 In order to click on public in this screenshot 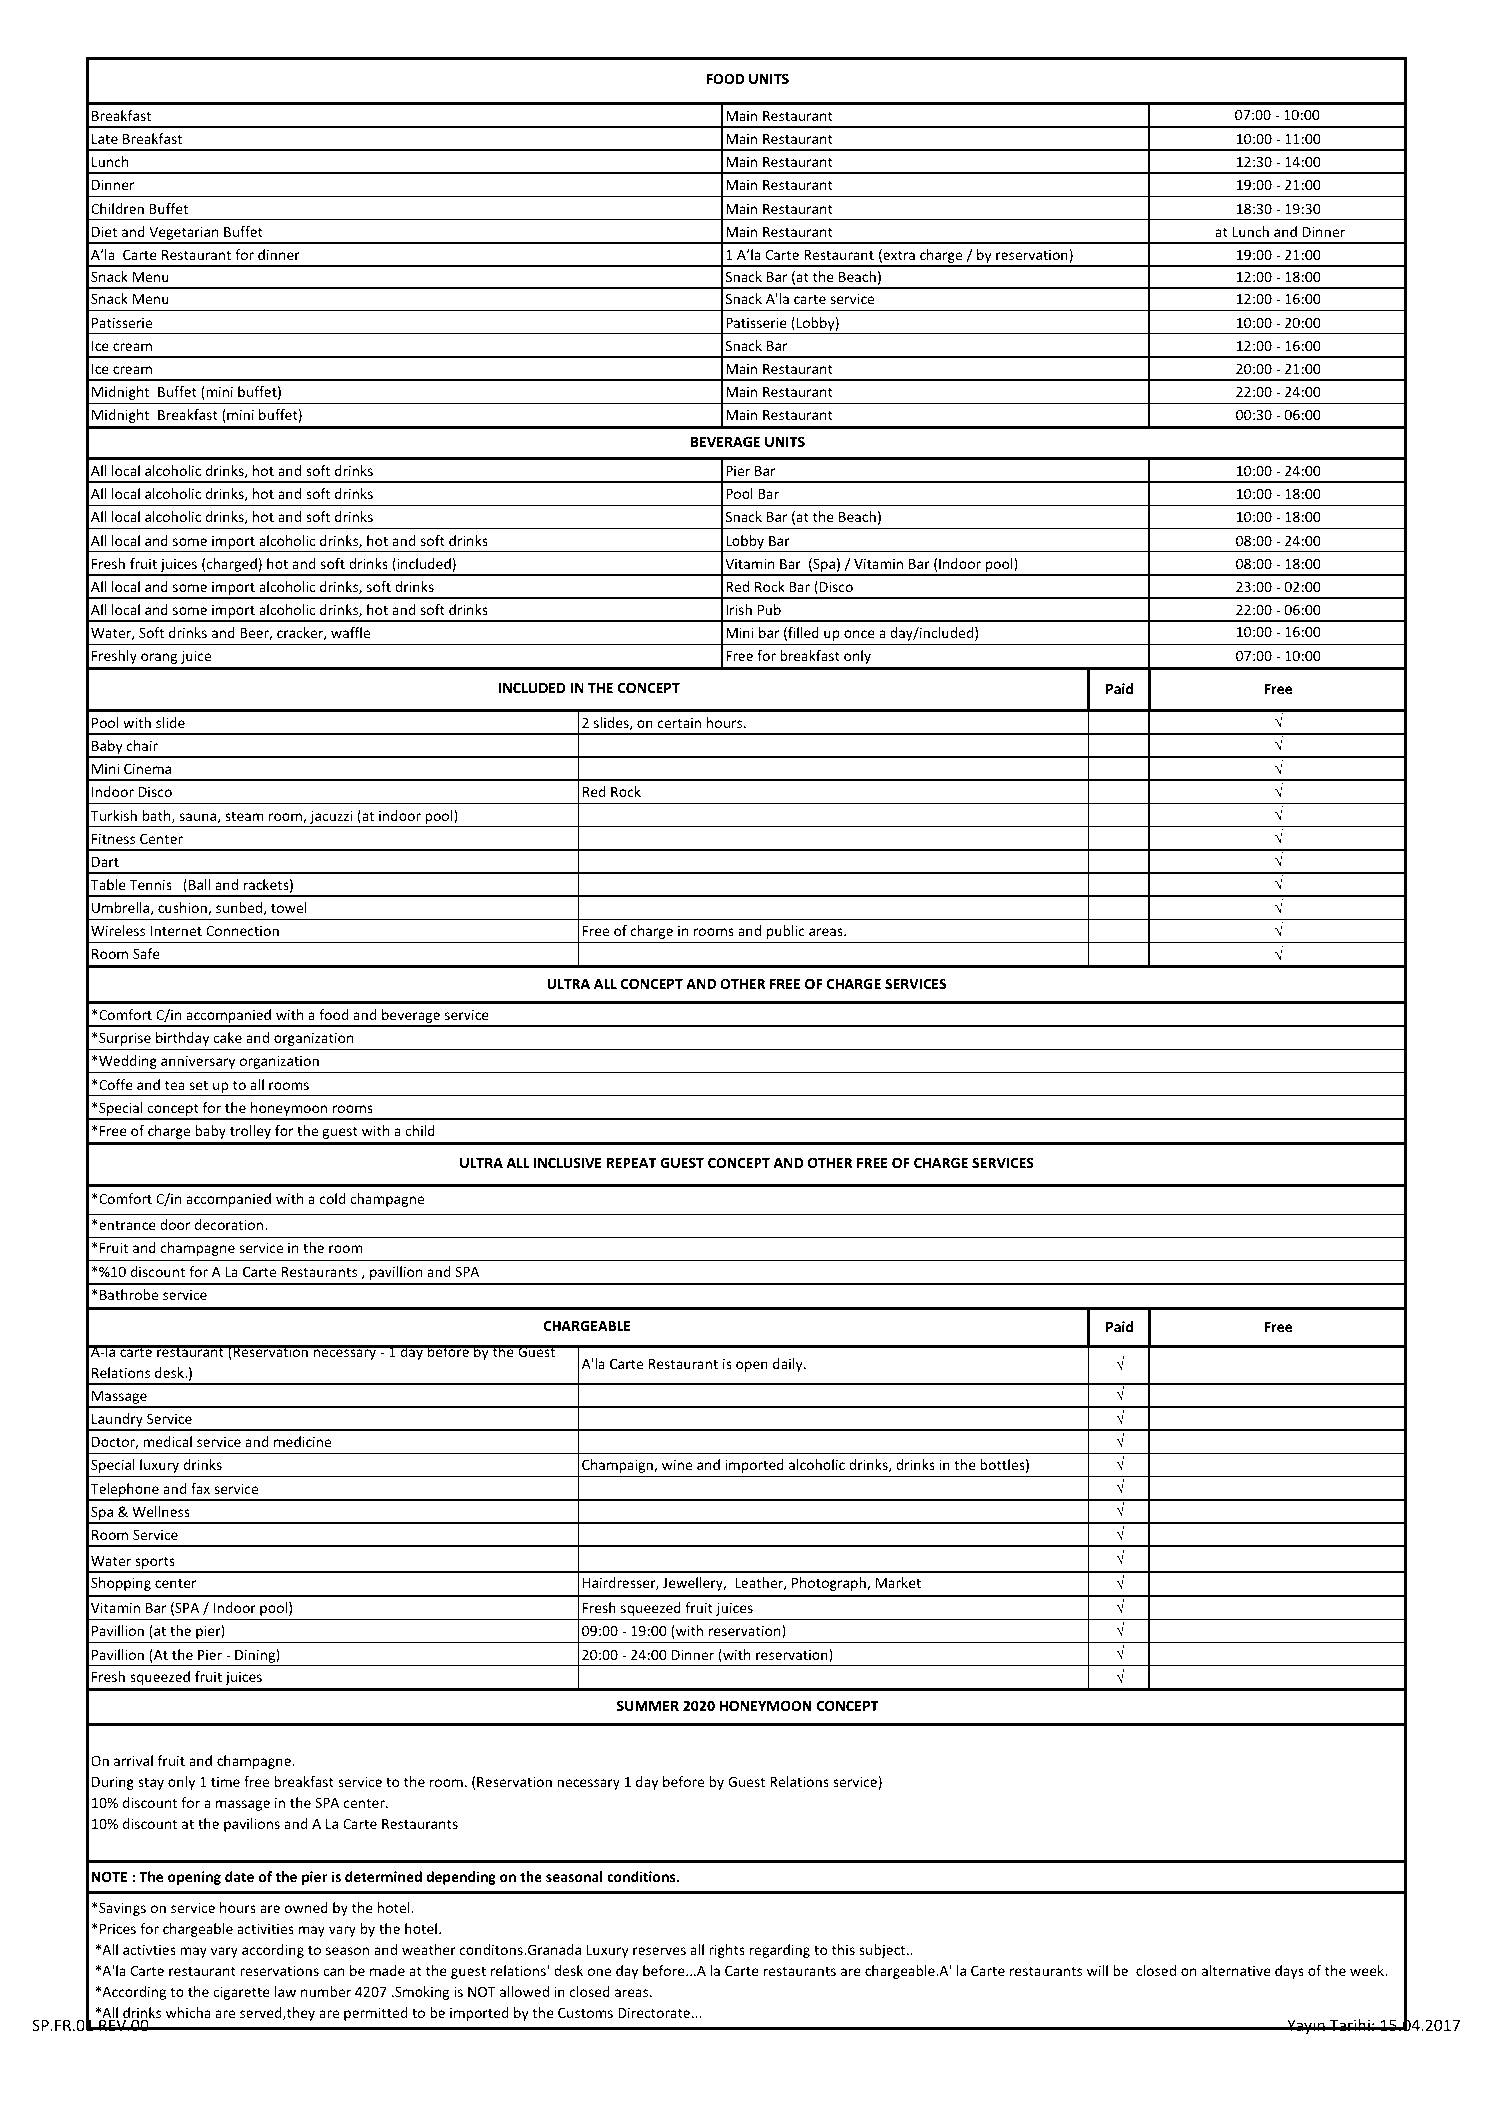, I will do `click(786, 932)`.
